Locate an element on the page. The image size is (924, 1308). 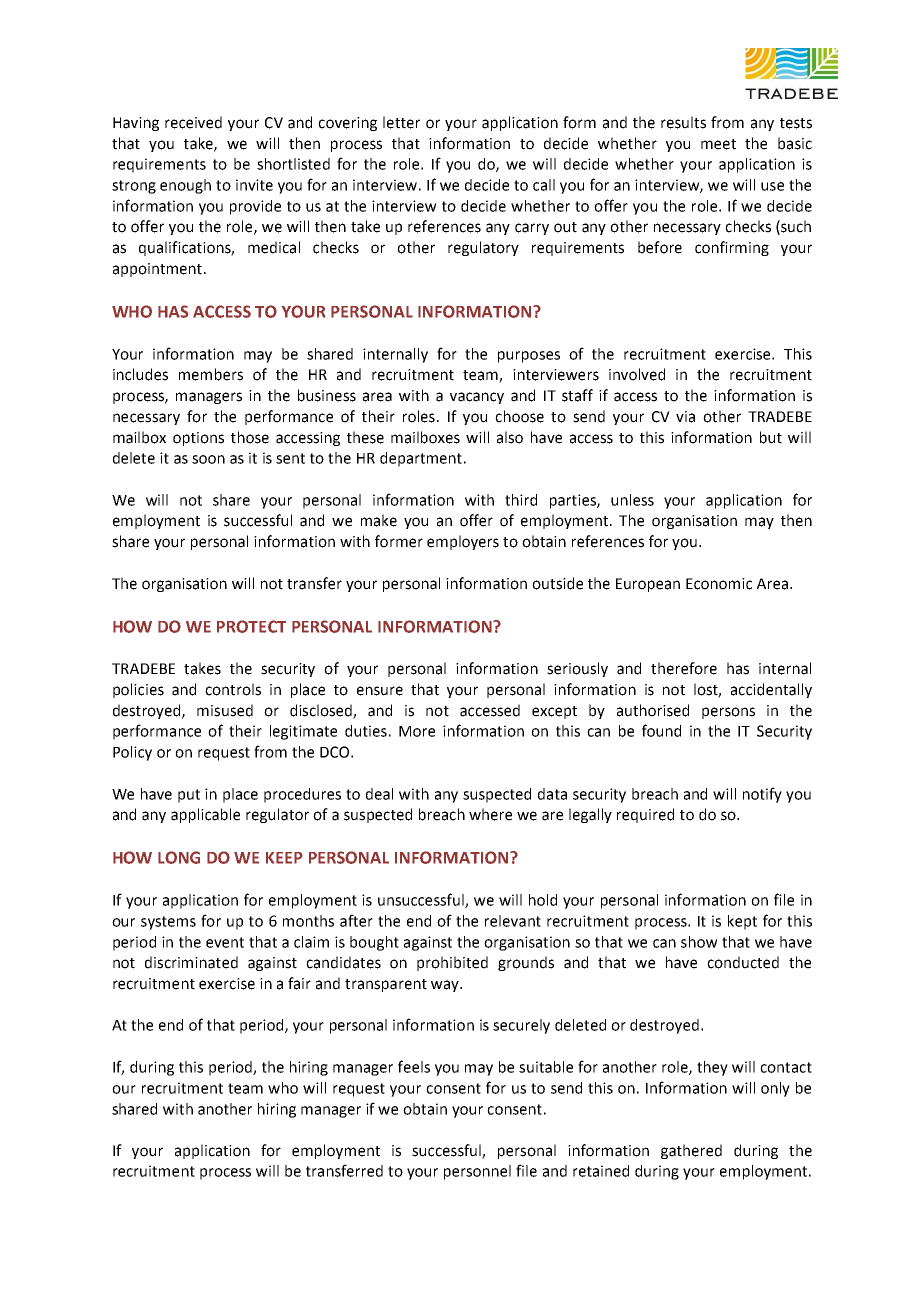
meet is located at coordinates (718, 144).
